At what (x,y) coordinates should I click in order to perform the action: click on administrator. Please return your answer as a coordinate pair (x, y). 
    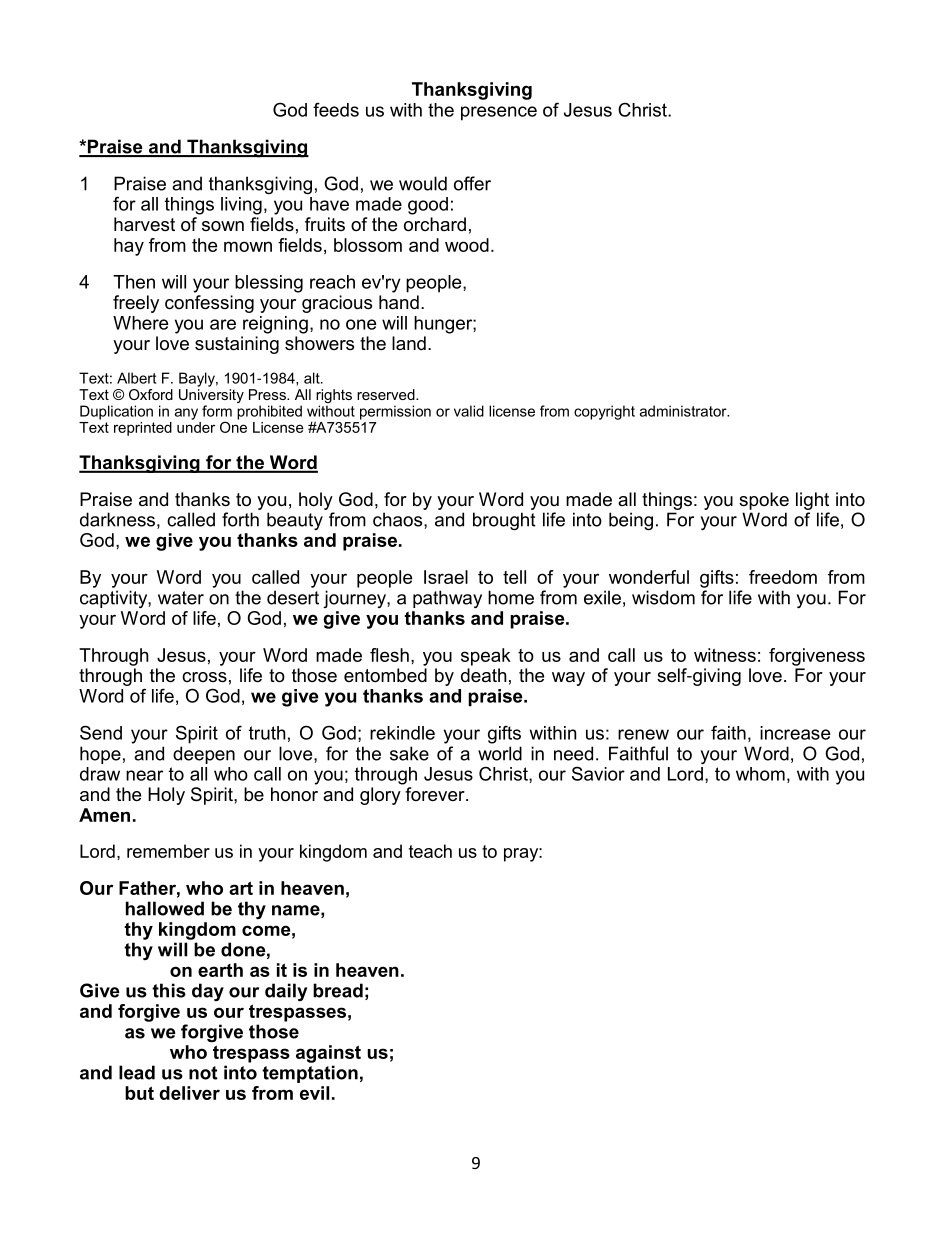
    Looking at the image, I should click on (684, 411).
